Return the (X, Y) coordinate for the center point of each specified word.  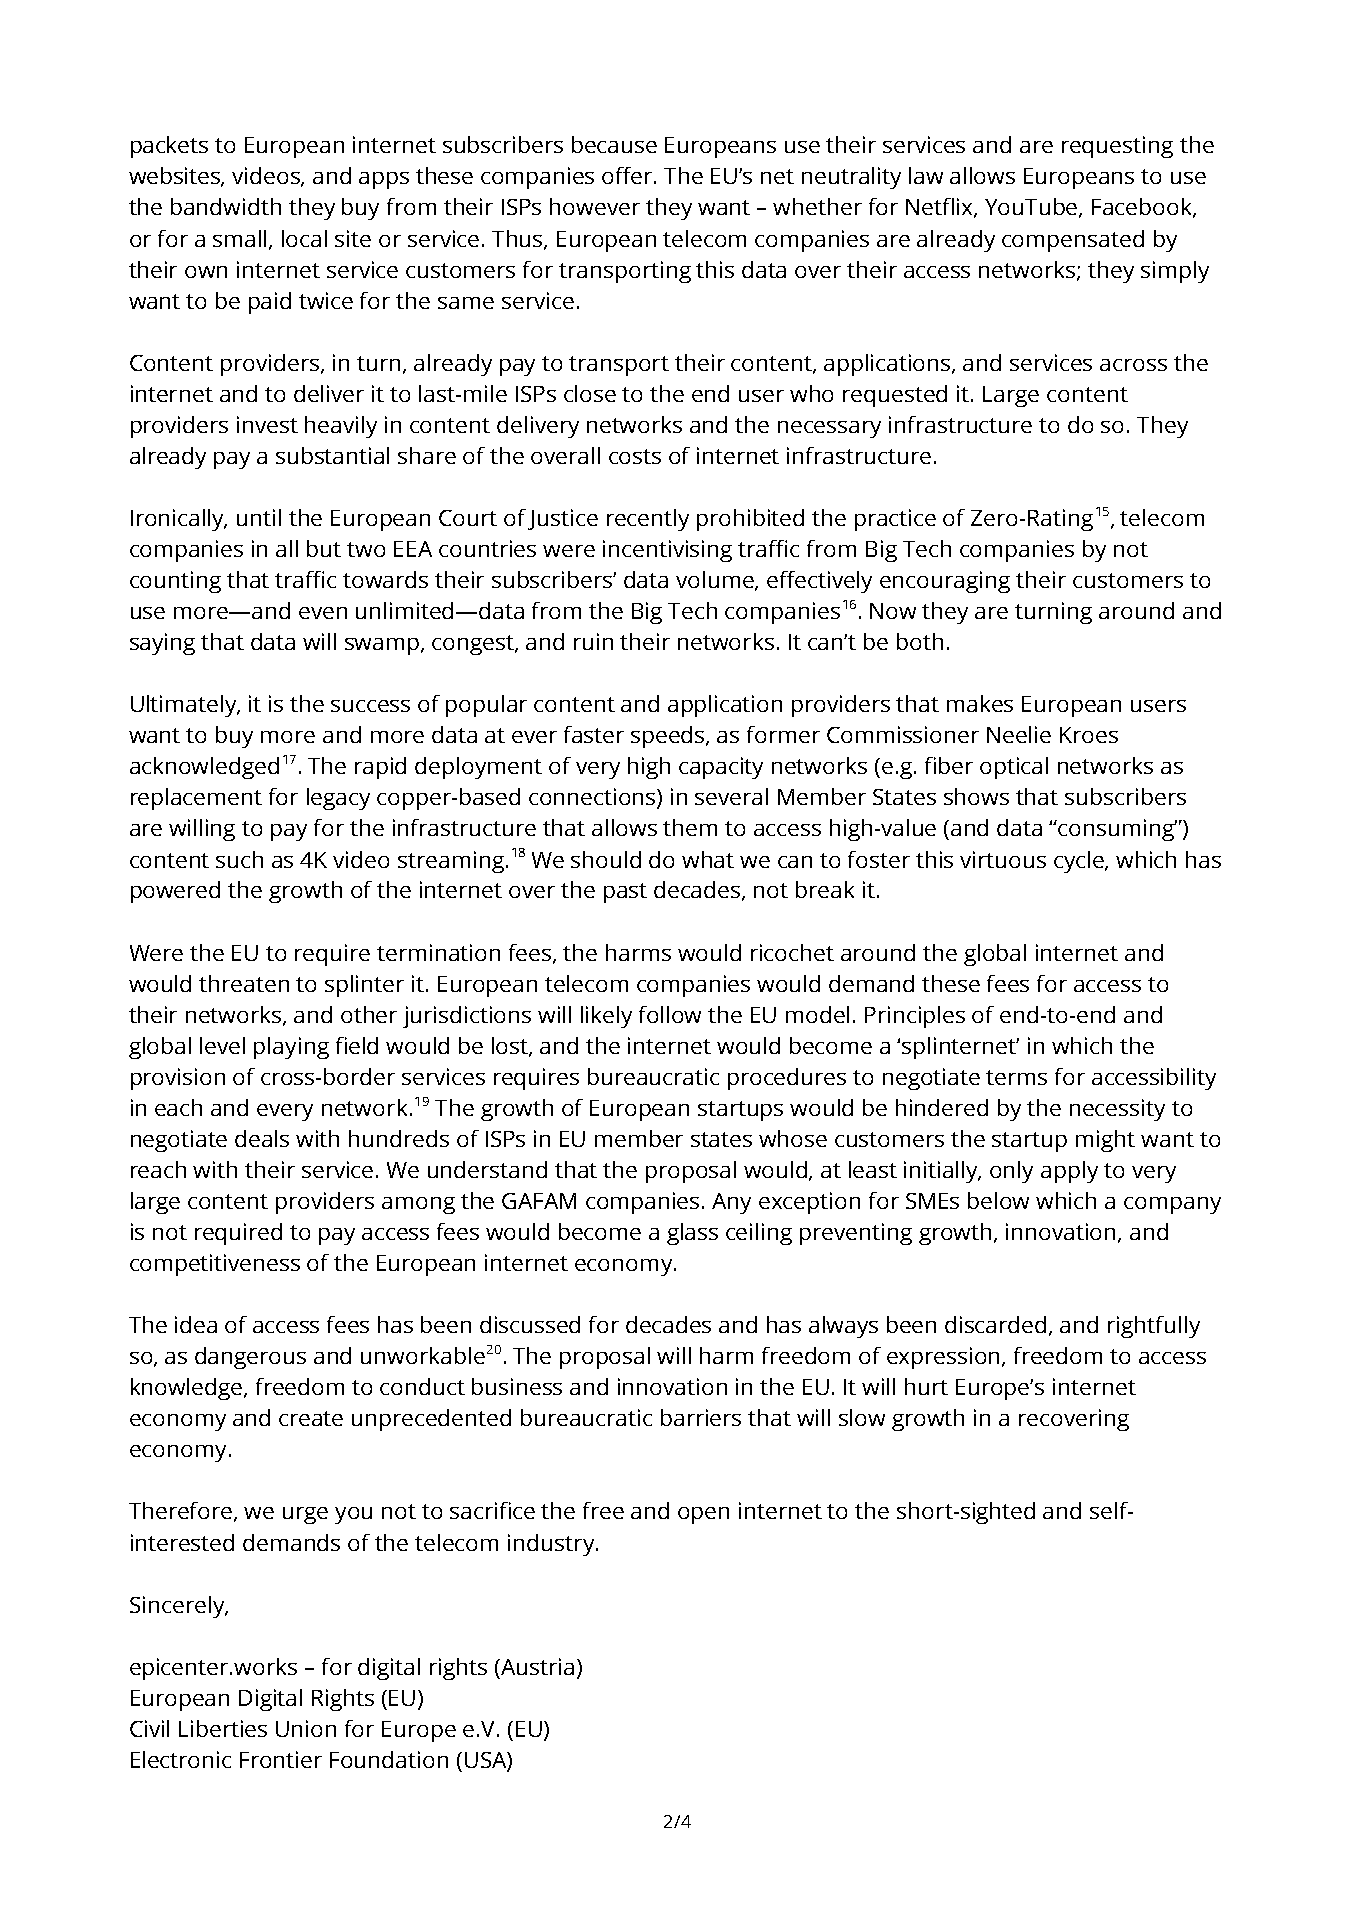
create (311, 1418)
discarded (995, 1324)
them (690, 827)
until (259, 517)
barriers (701, 1417)
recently (648, 520)
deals (262, 1138)
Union (306, 1728)
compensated (1073, 241)
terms (1016, 1077)
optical (1014, 768)
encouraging (945, 582)
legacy (338, 799)
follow (670, 1014)
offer (629, 175)
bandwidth (226, 206)
